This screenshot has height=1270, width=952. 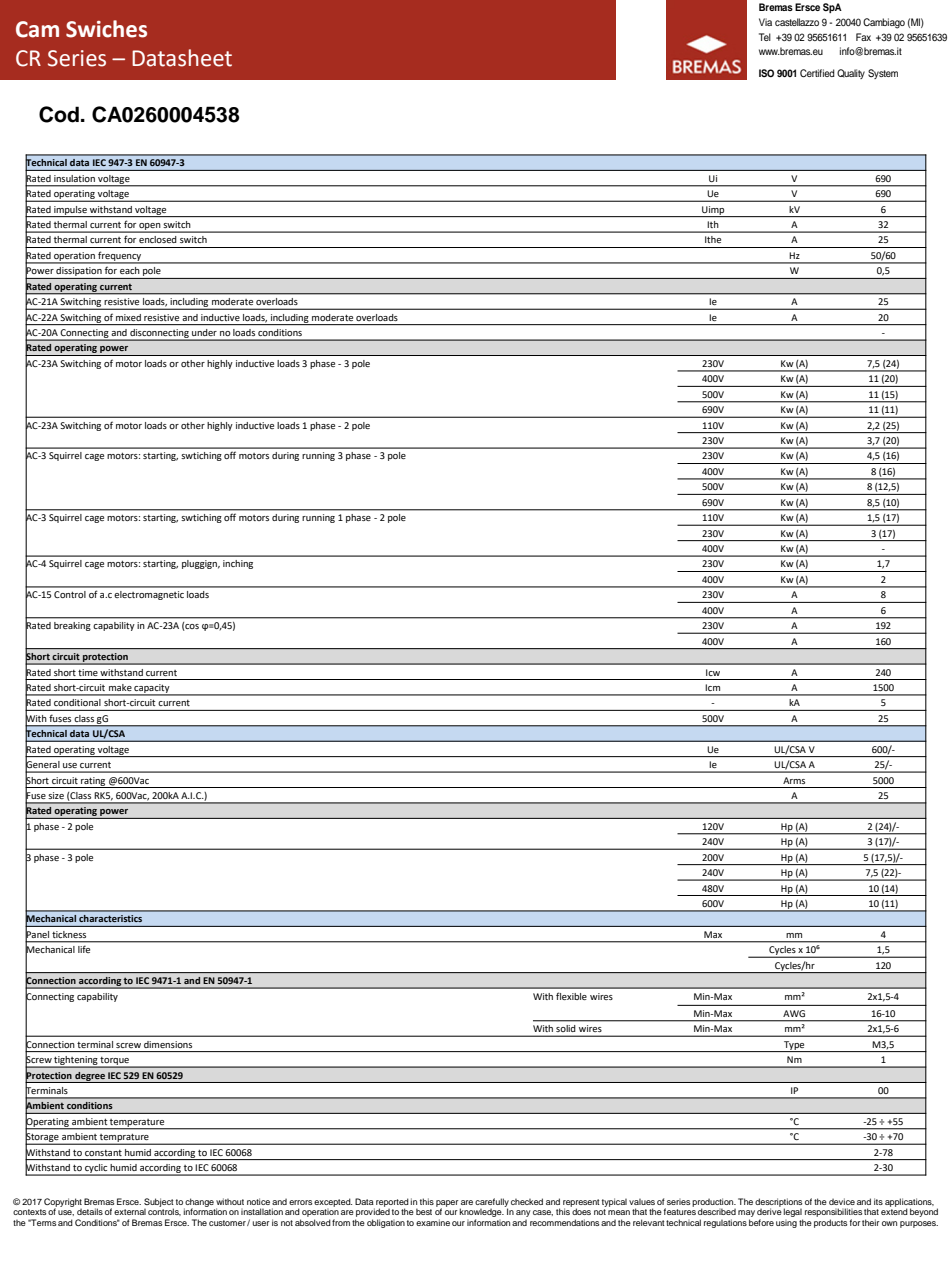 I want to click on capacity, so click(x=152, y=689).
